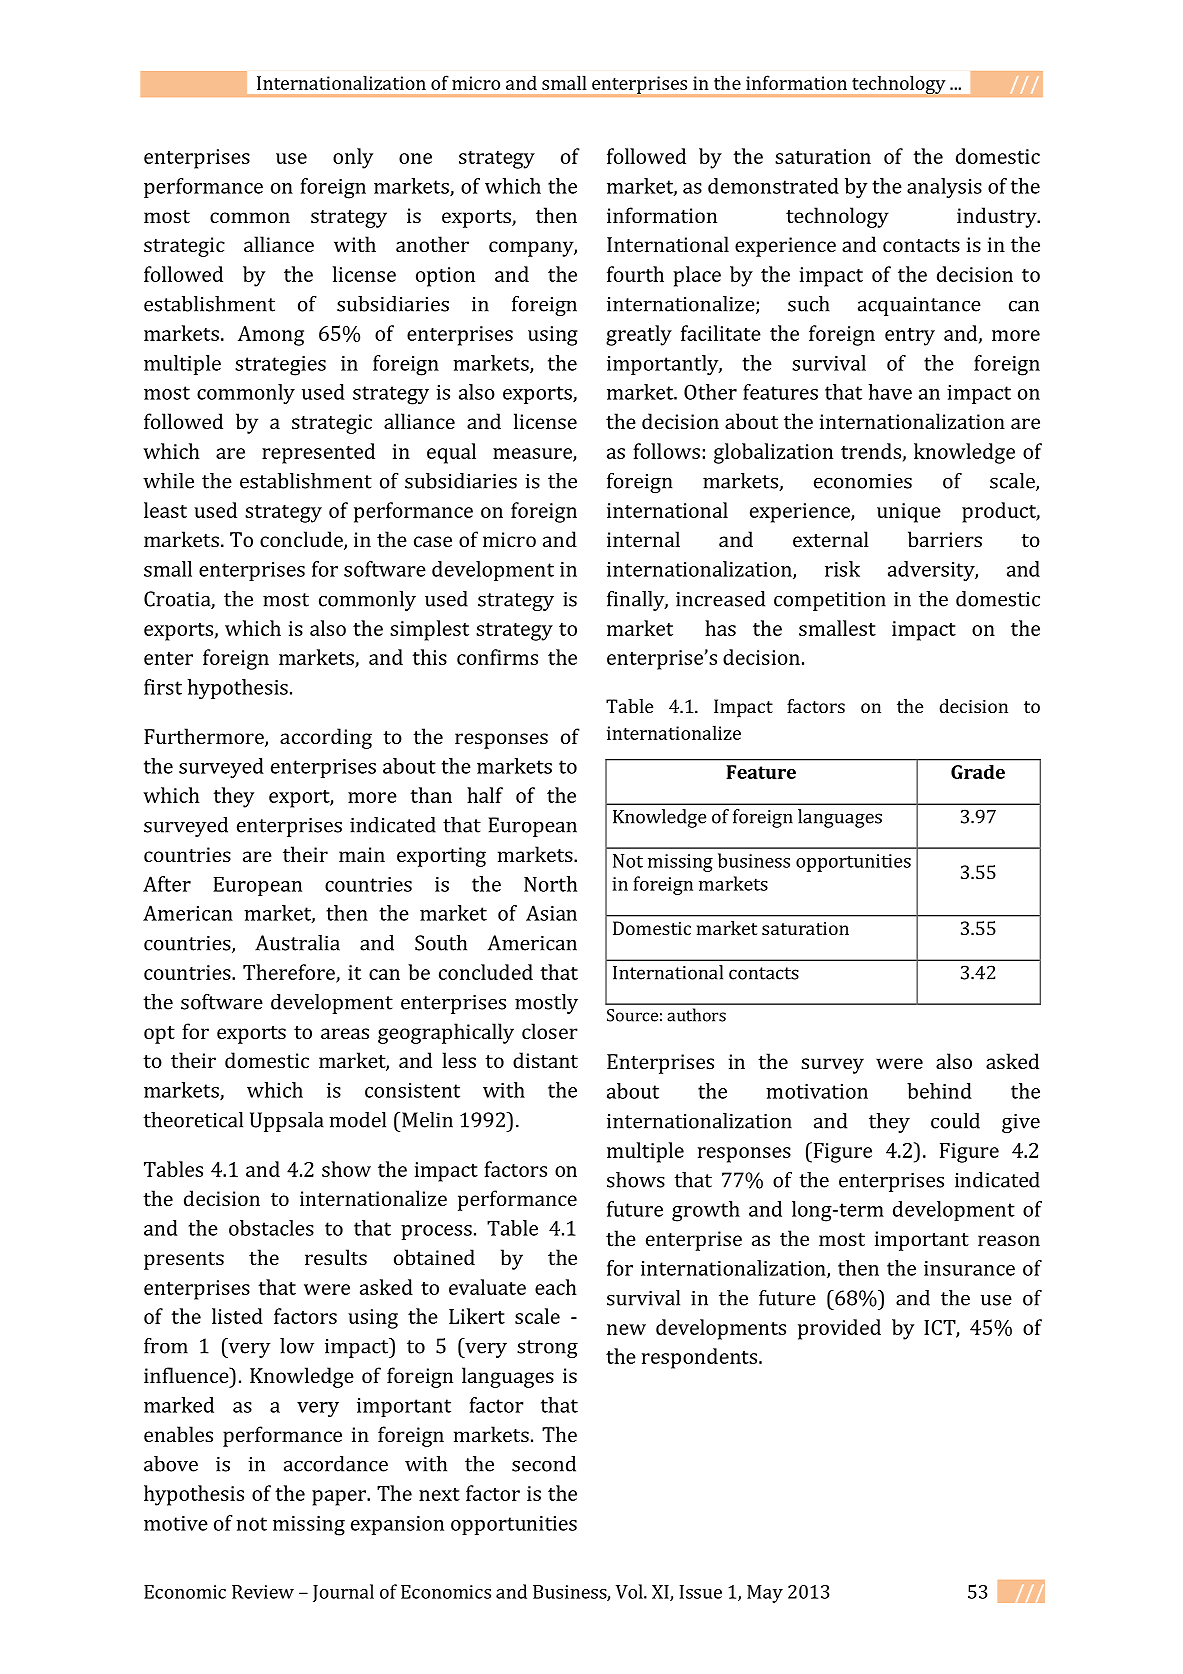 The height and width of the screenshot is (1674, 1183). Describe the element at coordinates (318, 453) in the screenshot. I see `represented` at that location.
